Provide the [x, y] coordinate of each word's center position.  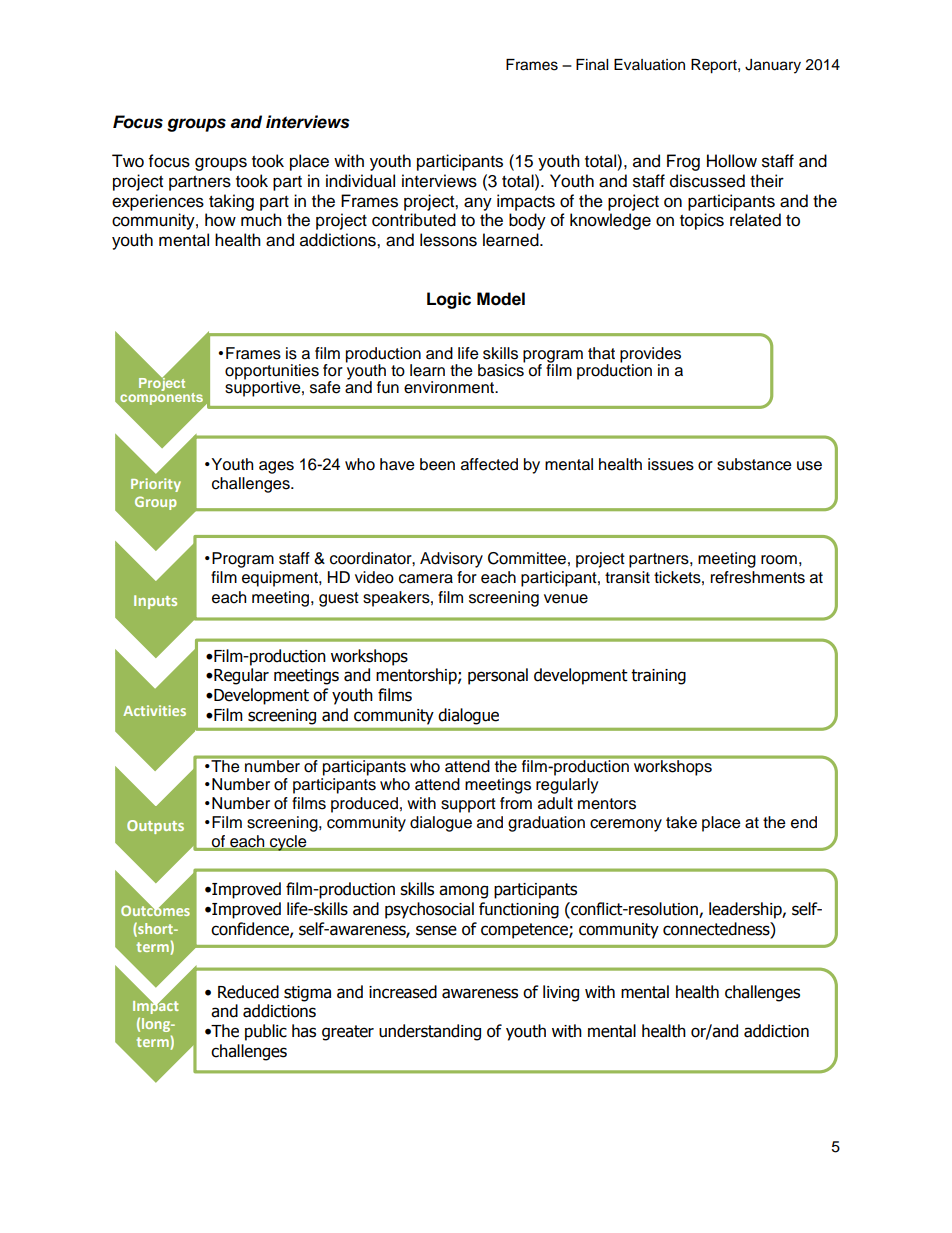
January [773, 66]
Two [128, 161]
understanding [430, 1032]
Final [592, 65]
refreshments [758, 577]
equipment [281, 579]
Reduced [248, 992]
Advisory [451, 560]
